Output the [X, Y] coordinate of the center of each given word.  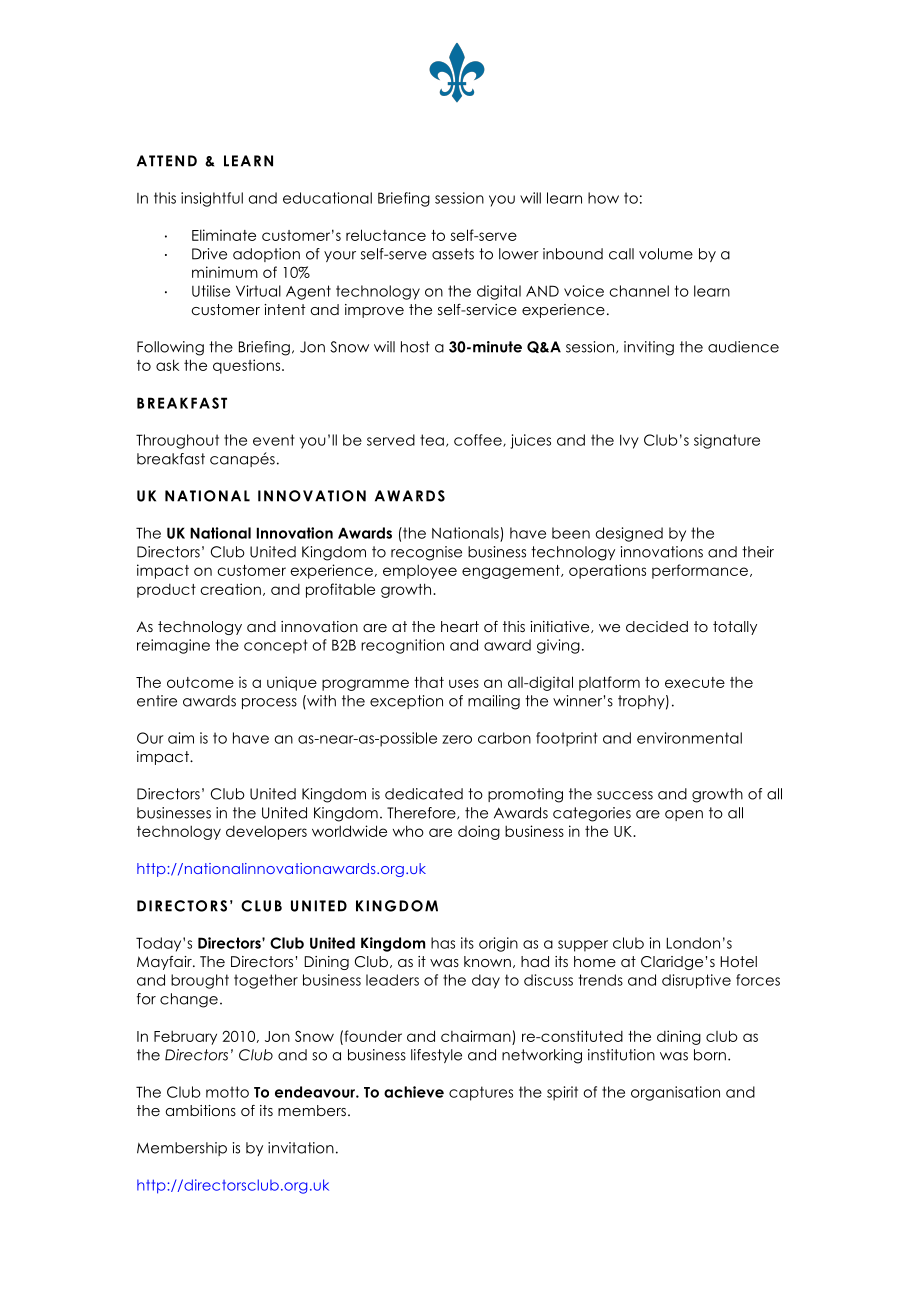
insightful [212, 199]
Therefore [422, 813]
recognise [426, 553]
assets [453, 254]
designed [629, 534]
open [684, 815]
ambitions [201, 1110]
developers [266, 832]
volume [666, 254]
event [274, 440]
